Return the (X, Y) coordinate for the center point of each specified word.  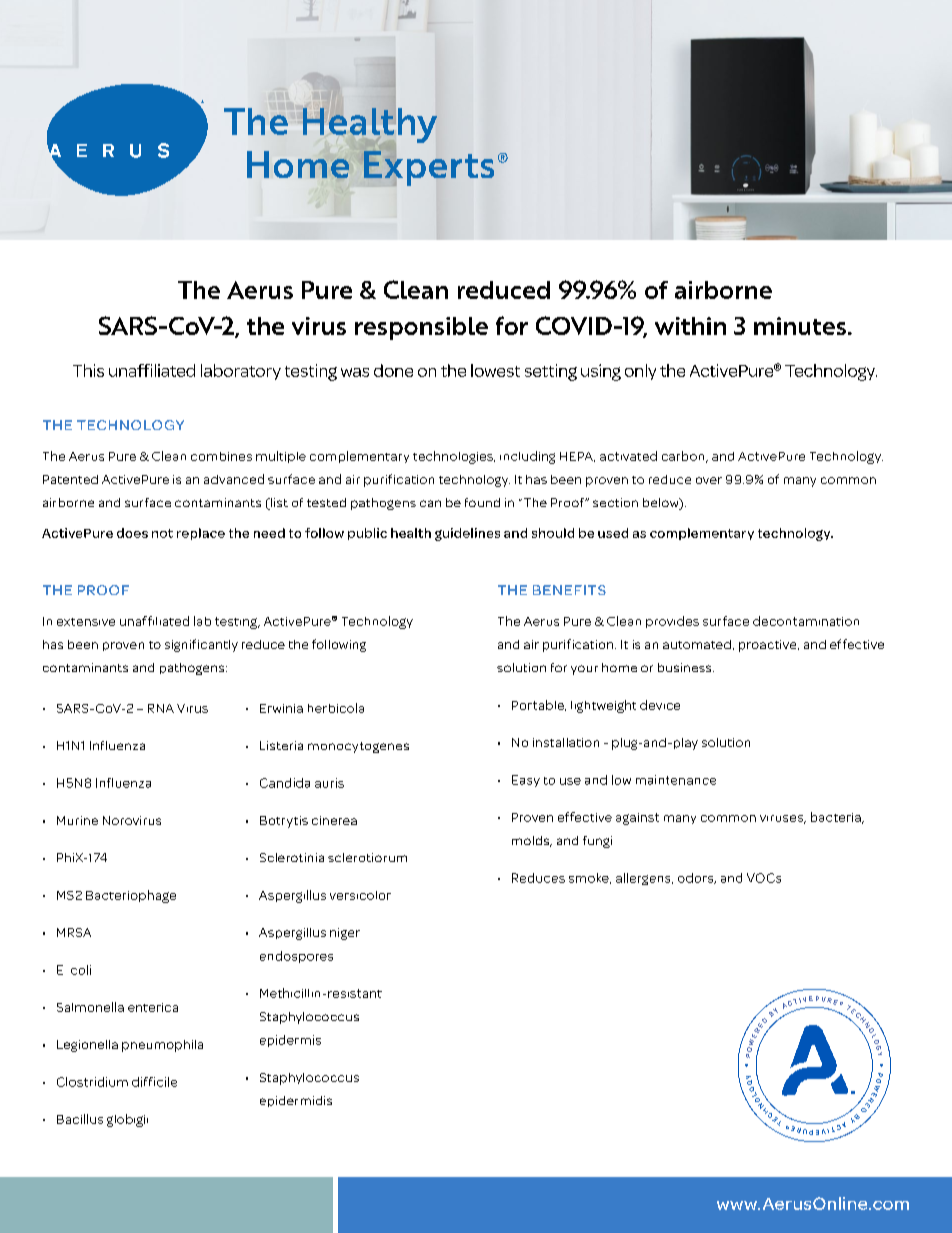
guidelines (467, 534)
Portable (539, 705)
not (162, 533)
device (660, 705)
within (690, 326)
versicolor (360, 895)
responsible (421, 328)
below (662, 504)
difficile (154, 1082)
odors (697, 878)
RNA (161, 708)
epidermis (290, 1041)
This (88, 370)
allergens (644, 879)
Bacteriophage (131, 896)
